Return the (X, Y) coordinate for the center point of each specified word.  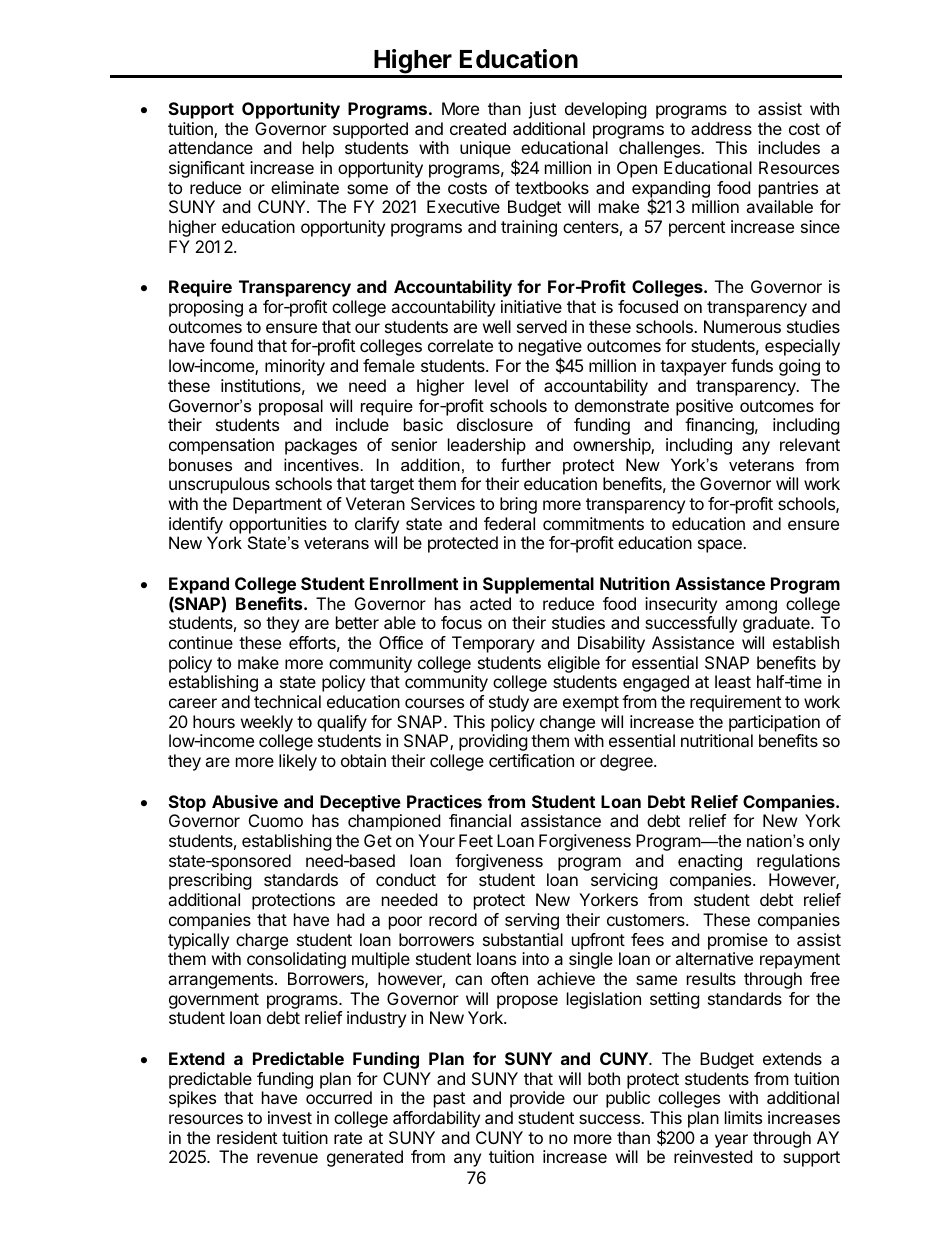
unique (485, 149)
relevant (810, 444)
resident (247, 1137)
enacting (710, 864)
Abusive (245, 801)
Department (277, 505)
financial (480, 820)
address (721, 128)
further (526, 464)
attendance (210, 147)
